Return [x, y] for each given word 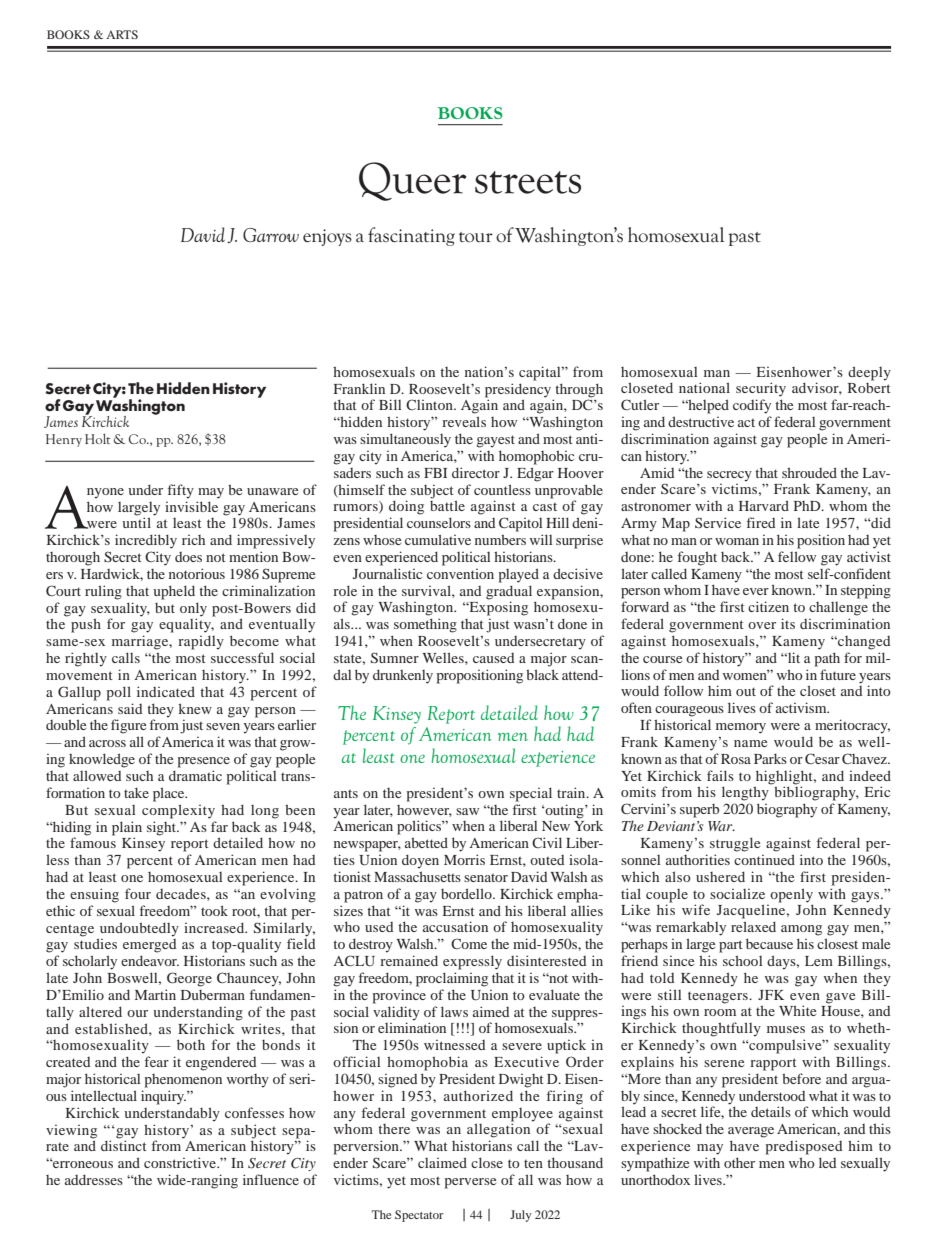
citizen [768, 606]
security [761, 389]
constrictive [181, 1162]
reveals [464, 421]
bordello [467, 893]
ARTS [122, 34]
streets [528, 182]
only [193, 609]
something [425, 625]
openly [791, 895]
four [138, 893]
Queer [413, 181]
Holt [98, 439]
